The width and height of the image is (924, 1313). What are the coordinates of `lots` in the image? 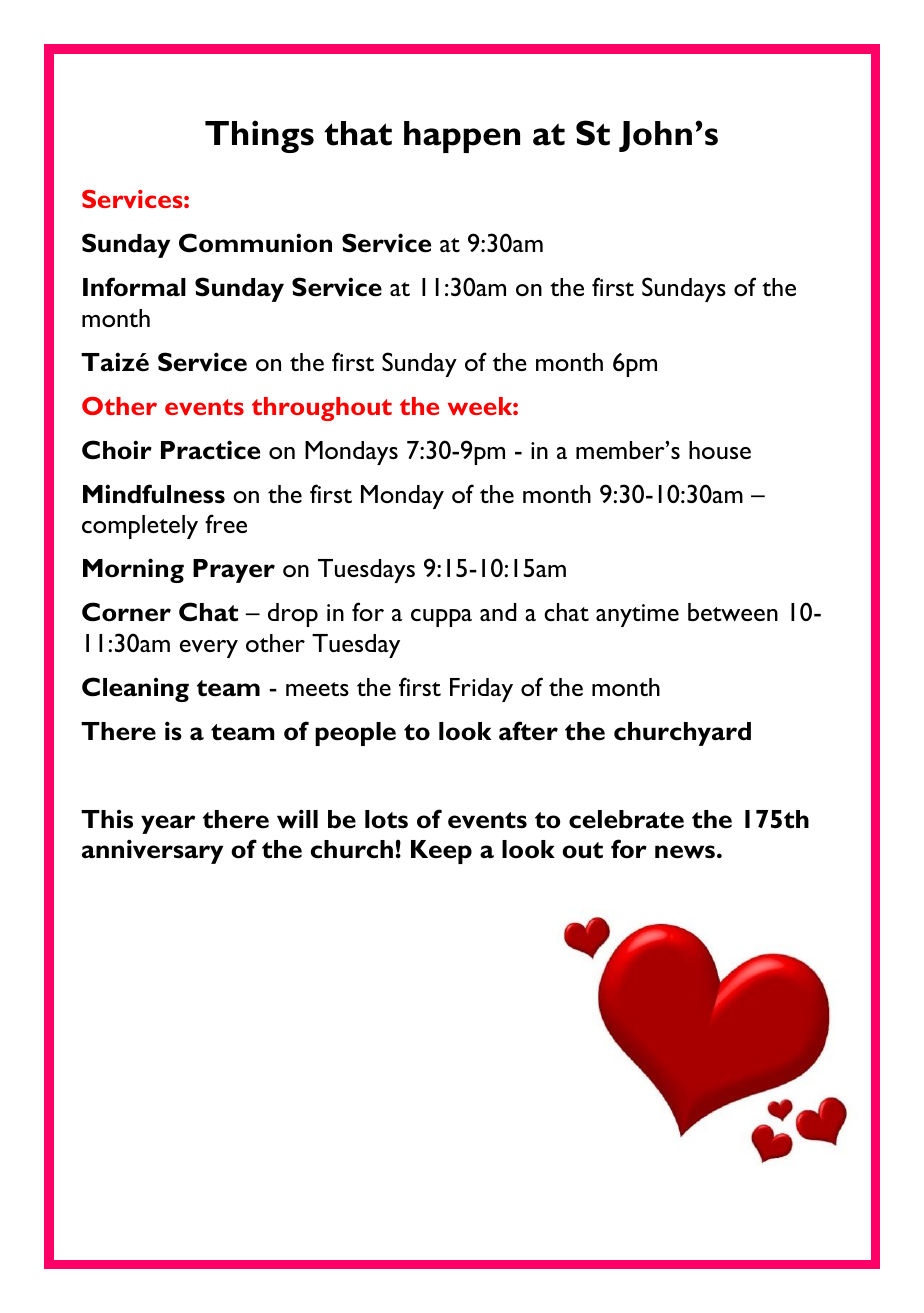 It's located at (386, 819).
